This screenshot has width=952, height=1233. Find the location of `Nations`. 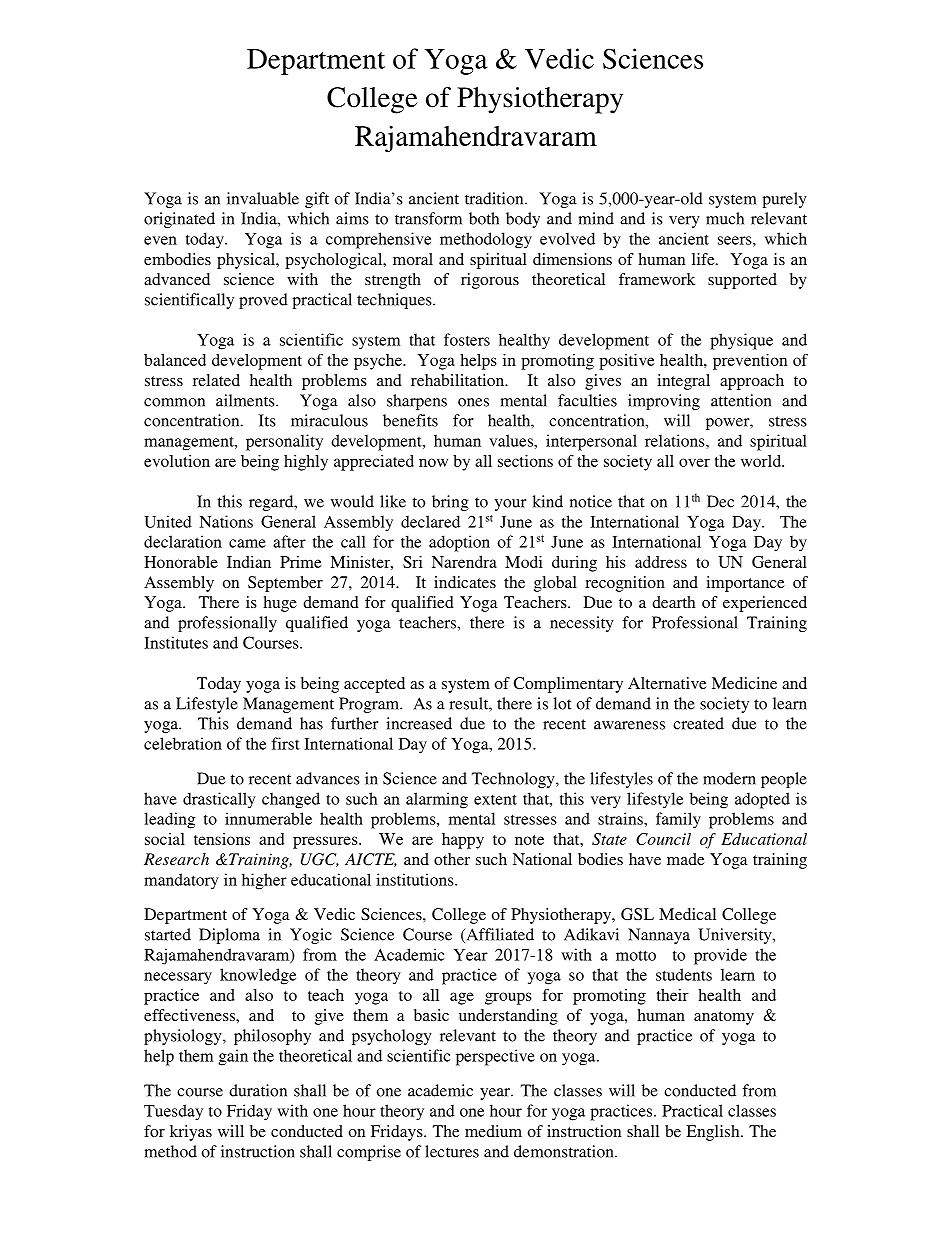

Nations is located at coordinates (226, 521).
